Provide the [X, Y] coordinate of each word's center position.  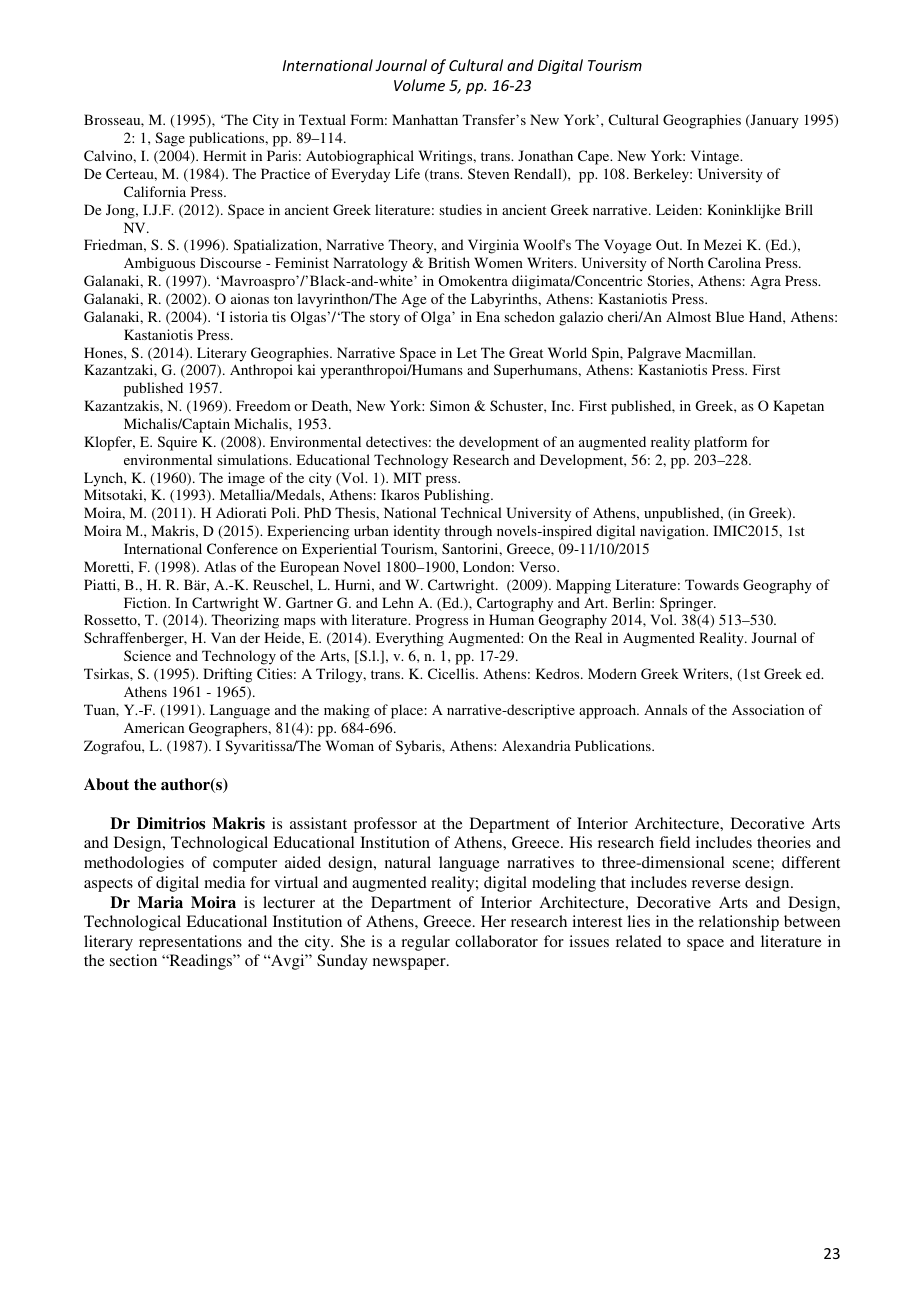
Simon [450, 405]
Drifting [227, 675]
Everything [410, 639]
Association [768, 709]
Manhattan [425, 119]
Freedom [263, 405]
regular [425, 943]
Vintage [716, 157]
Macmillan [720, 352]
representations [190, 943]
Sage [170, 139]
